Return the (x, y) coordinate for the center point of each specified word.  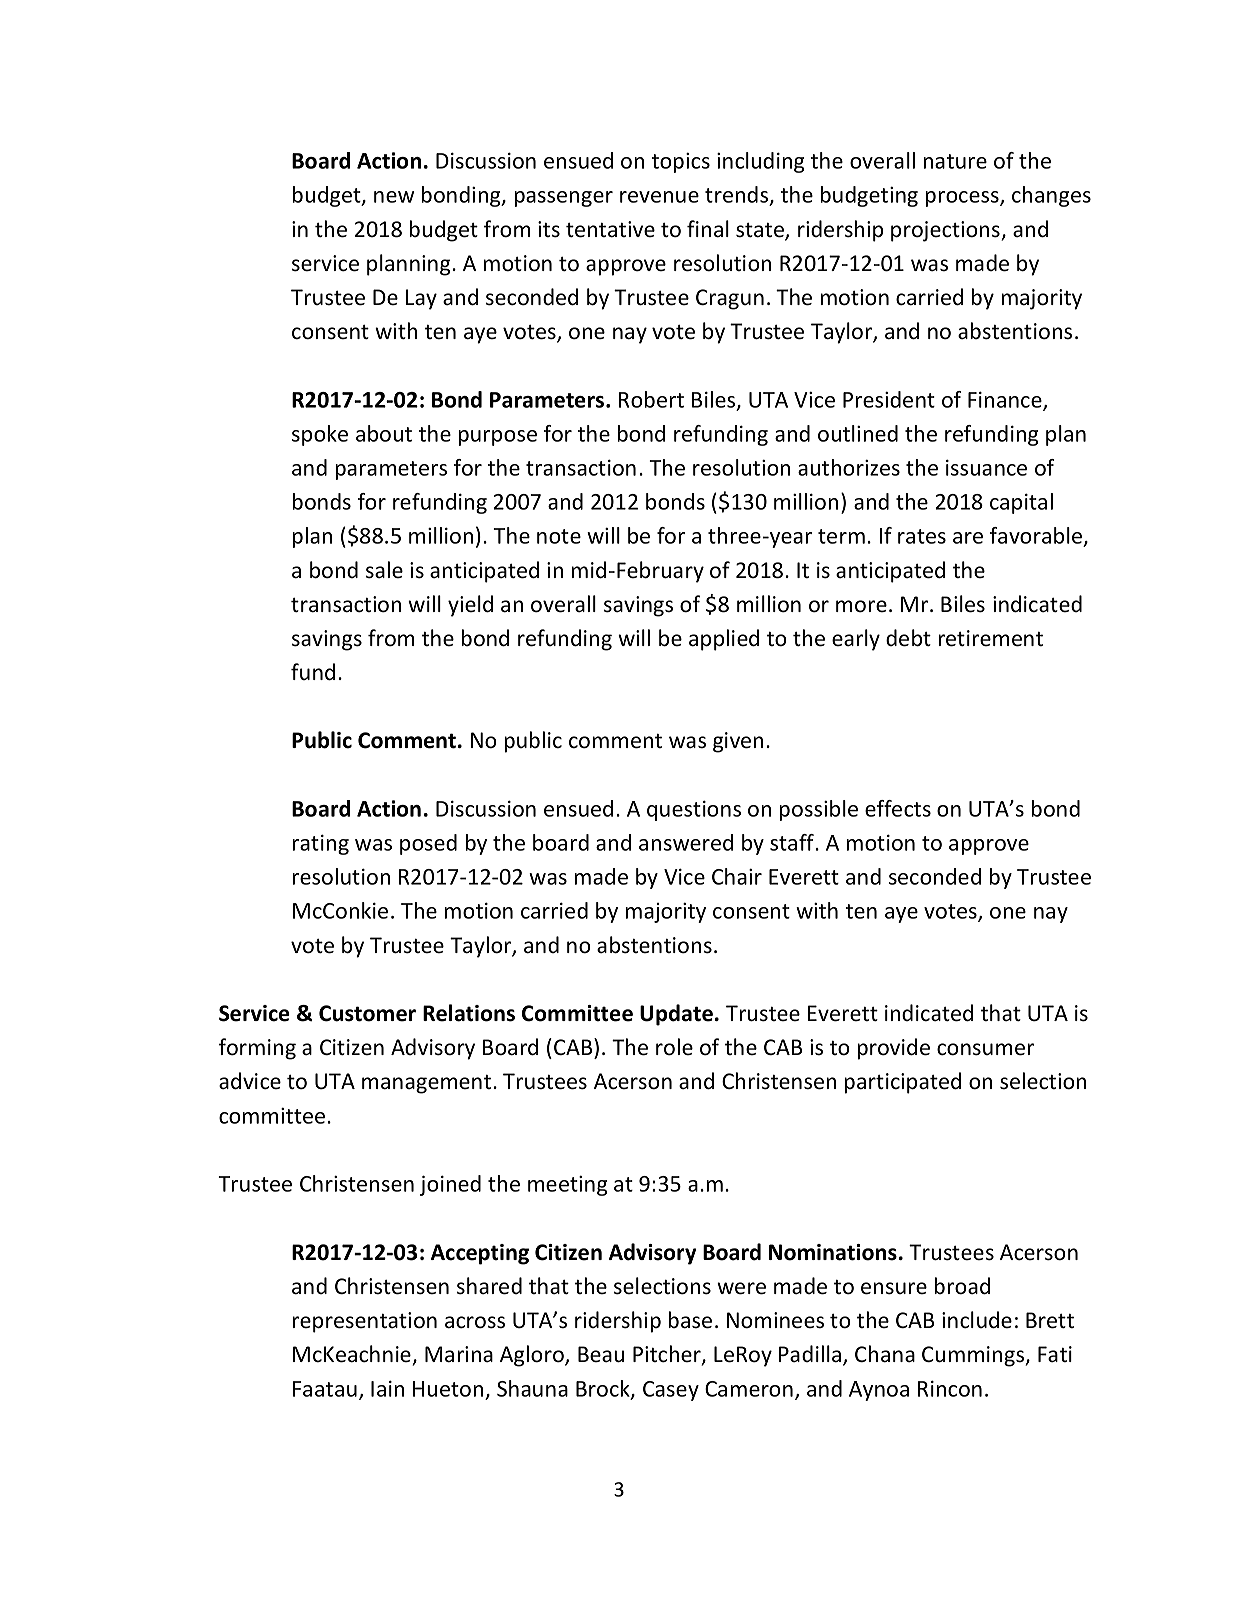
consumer (985, 1049)
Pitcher (668, 1355)
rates (922, 536)
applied (724, 640)
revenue (659, 197)
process (963, 199)
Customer (367, 1013)
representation (365, 1322)
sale (384, 570)
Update (676, 1015)
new (394, 197)
